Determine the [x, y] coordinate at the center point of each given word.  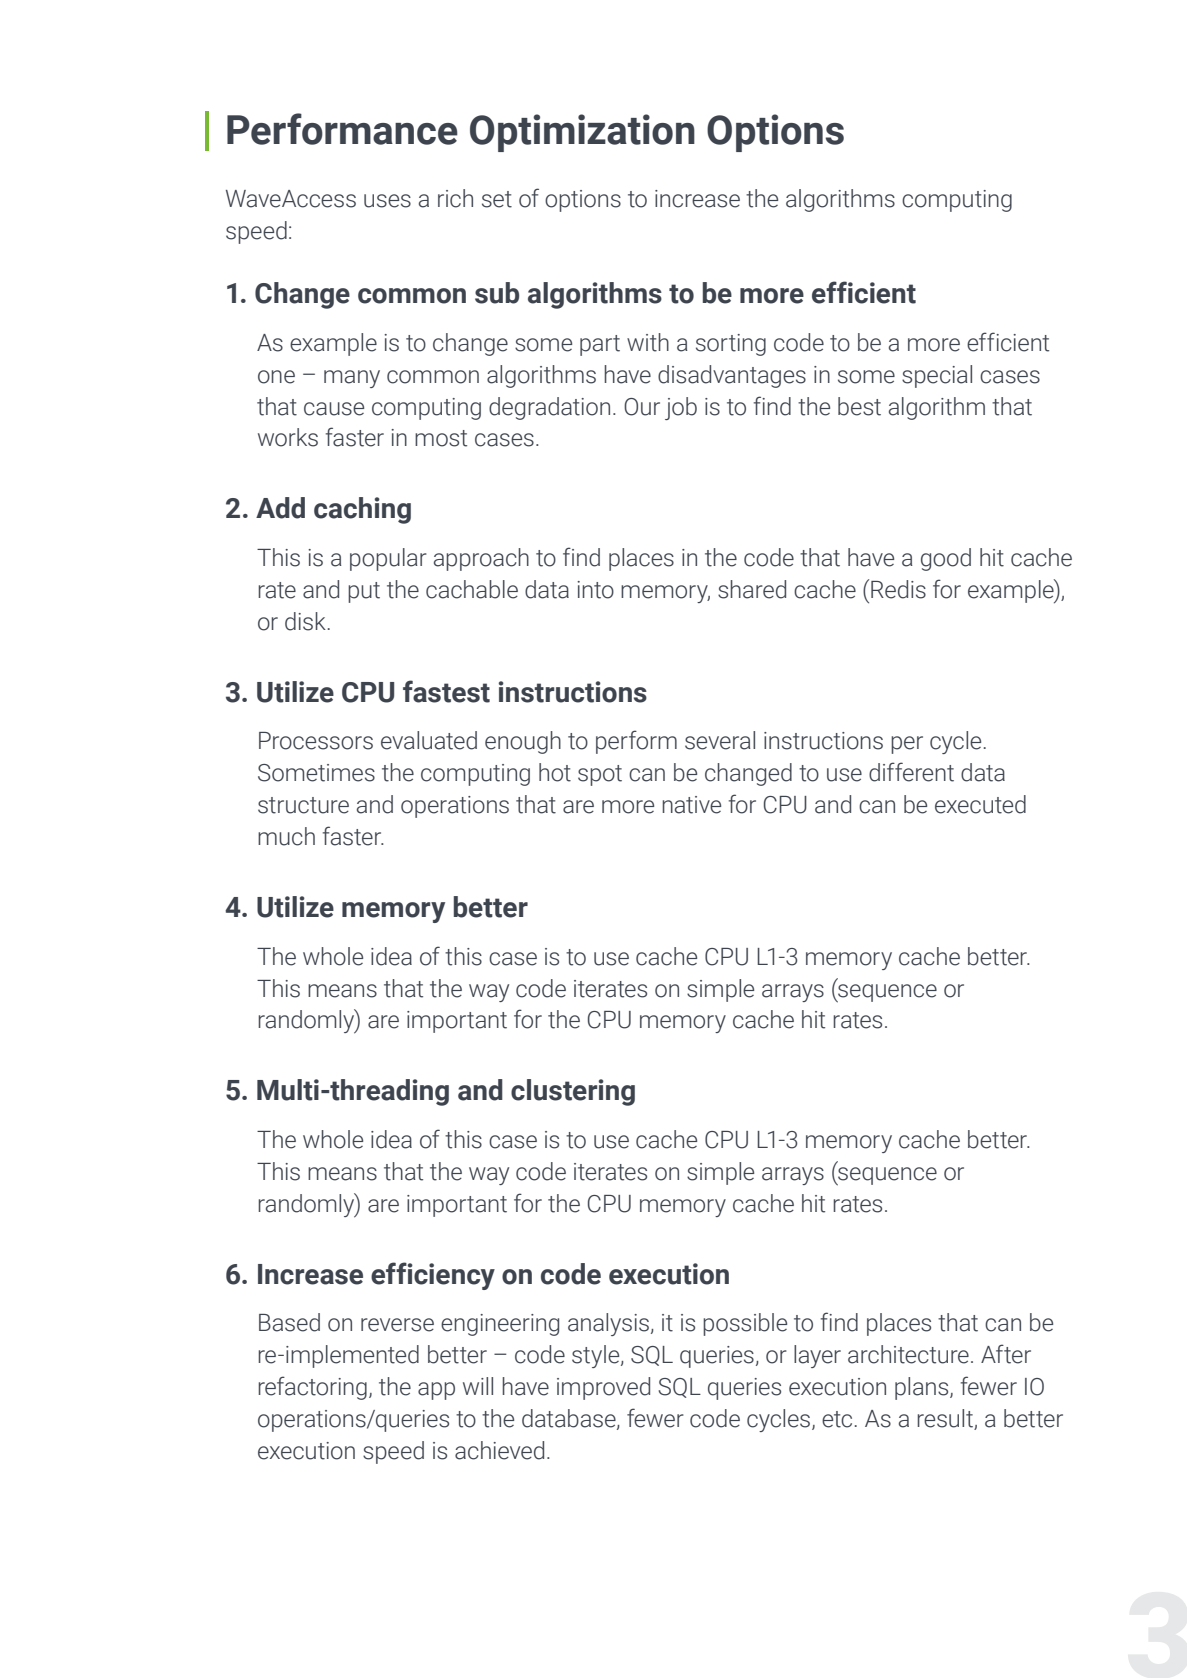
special [937, 376]
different [911, 772]
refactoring [312, 1388]
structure [303, 805]
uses [387, 201]
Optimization [582, 133]
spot [600, 775]
